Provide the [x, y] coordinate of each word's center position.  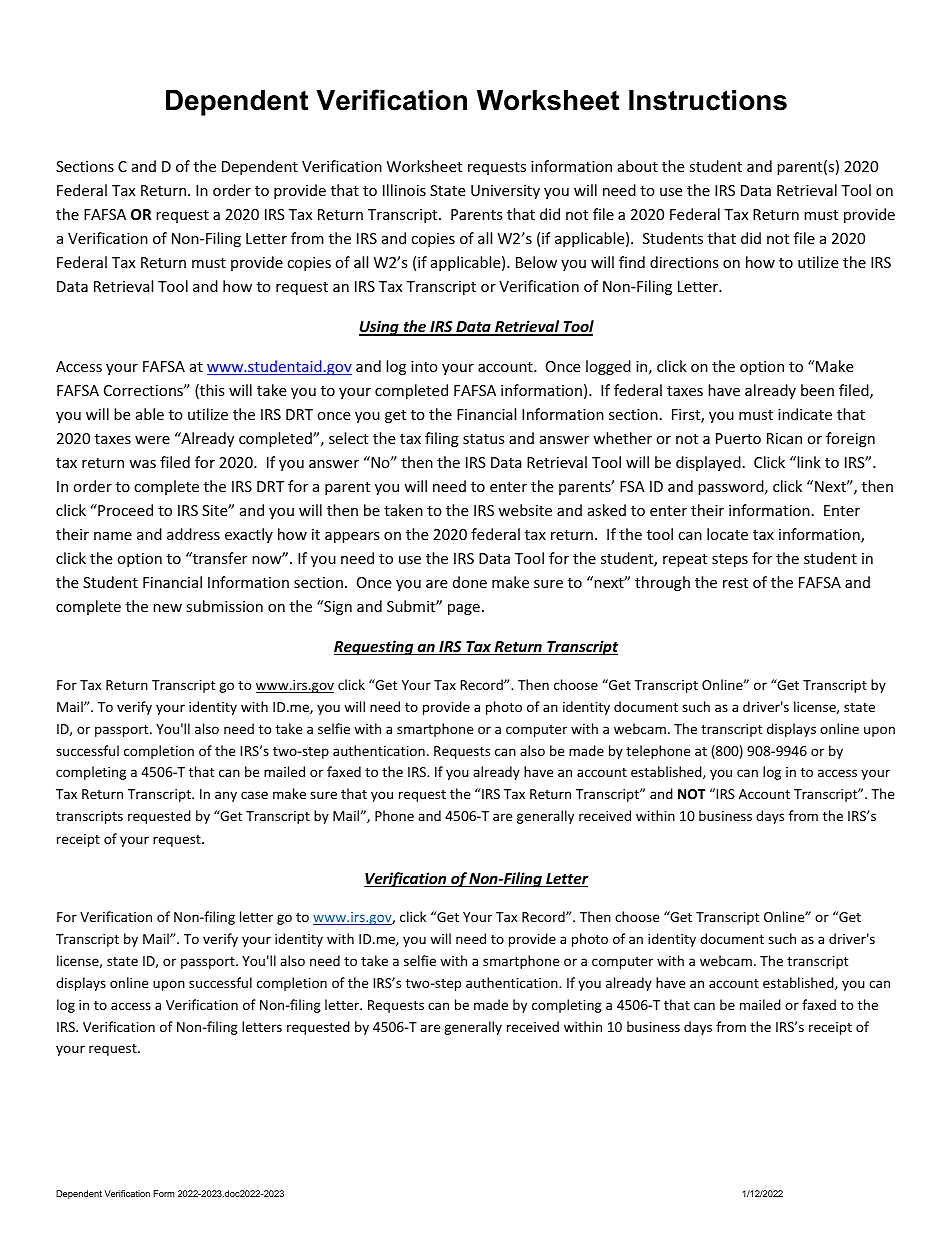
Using [380, 328]
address [193, 534]
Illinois [404, 190]
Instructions [708, 100]
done [470, 582]
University [505, 192]
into [424, 366]
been [817, 390]
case [254, 795]
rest [735, 583]
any [226, 796]
